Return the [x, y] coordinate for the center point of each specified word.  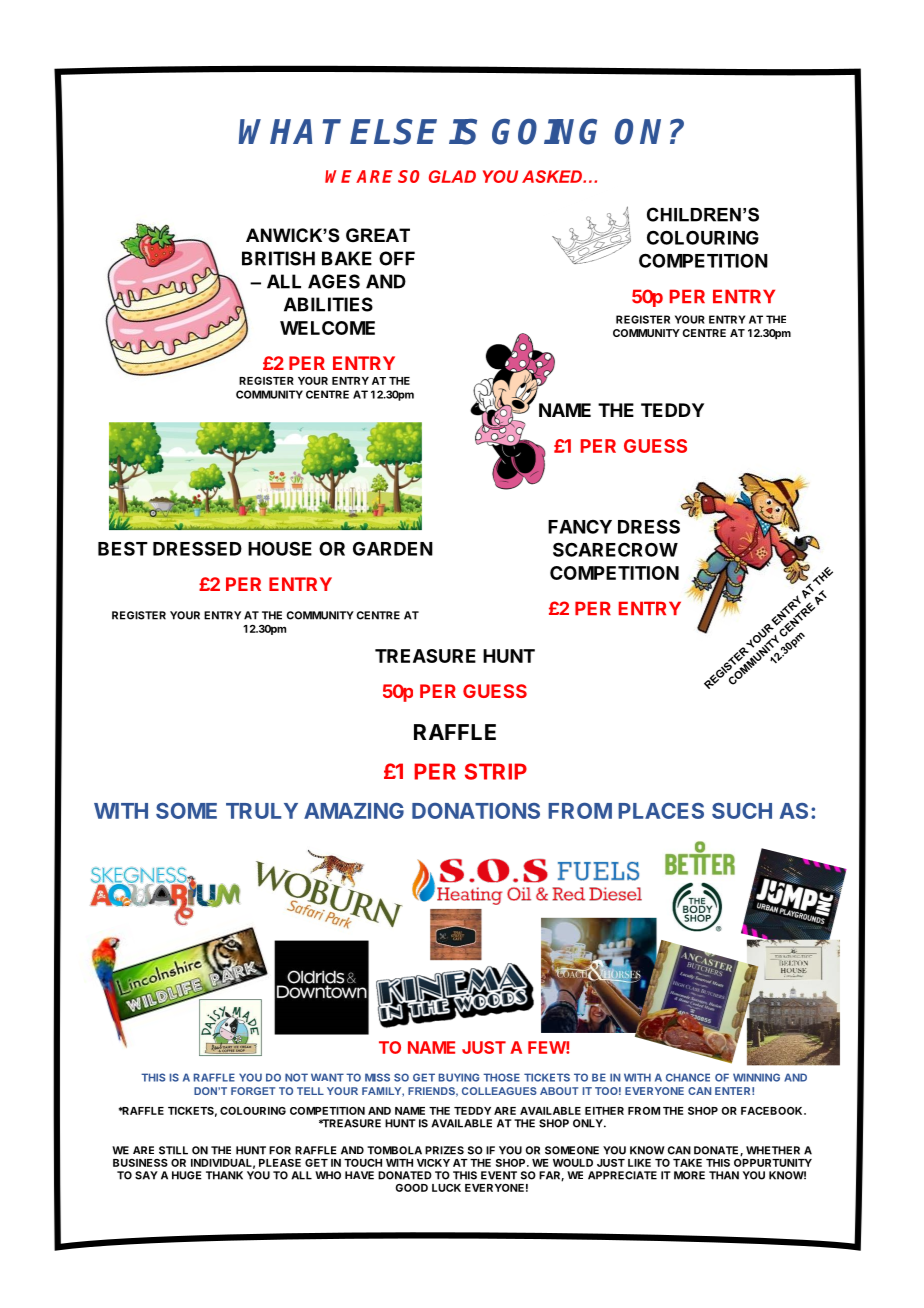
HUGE [187, 1175]
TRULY [262, 811]
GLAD [452, 176]
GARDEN [393, 548]
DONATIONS [476, 810]
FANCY [580, 527]
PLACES [661, 811]
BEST [123, 548]
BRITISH [278, 258]
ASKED [553, 176]
